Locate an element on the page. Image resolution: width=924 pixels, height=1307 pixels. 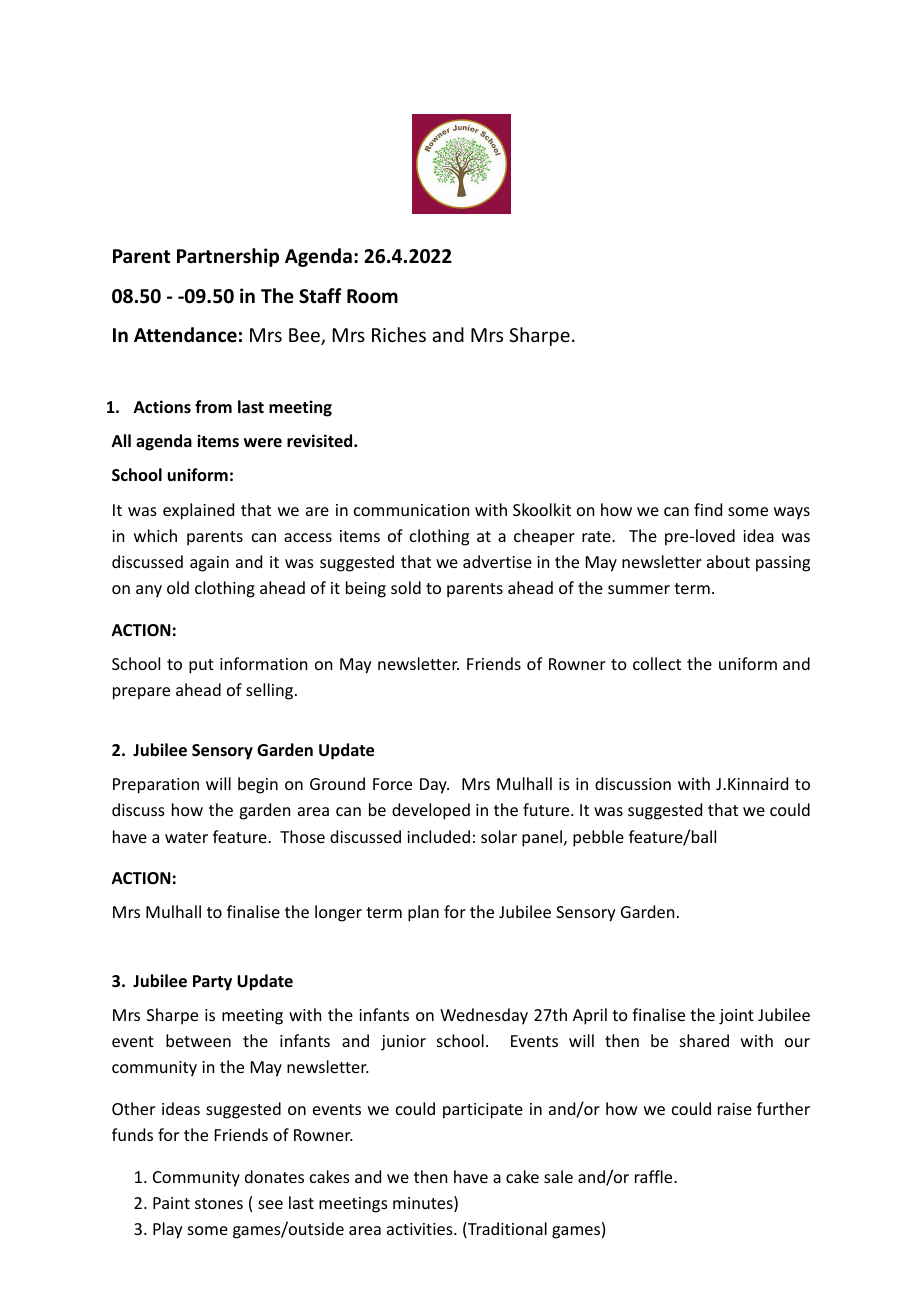
find is located at coordinates (708, 509).
